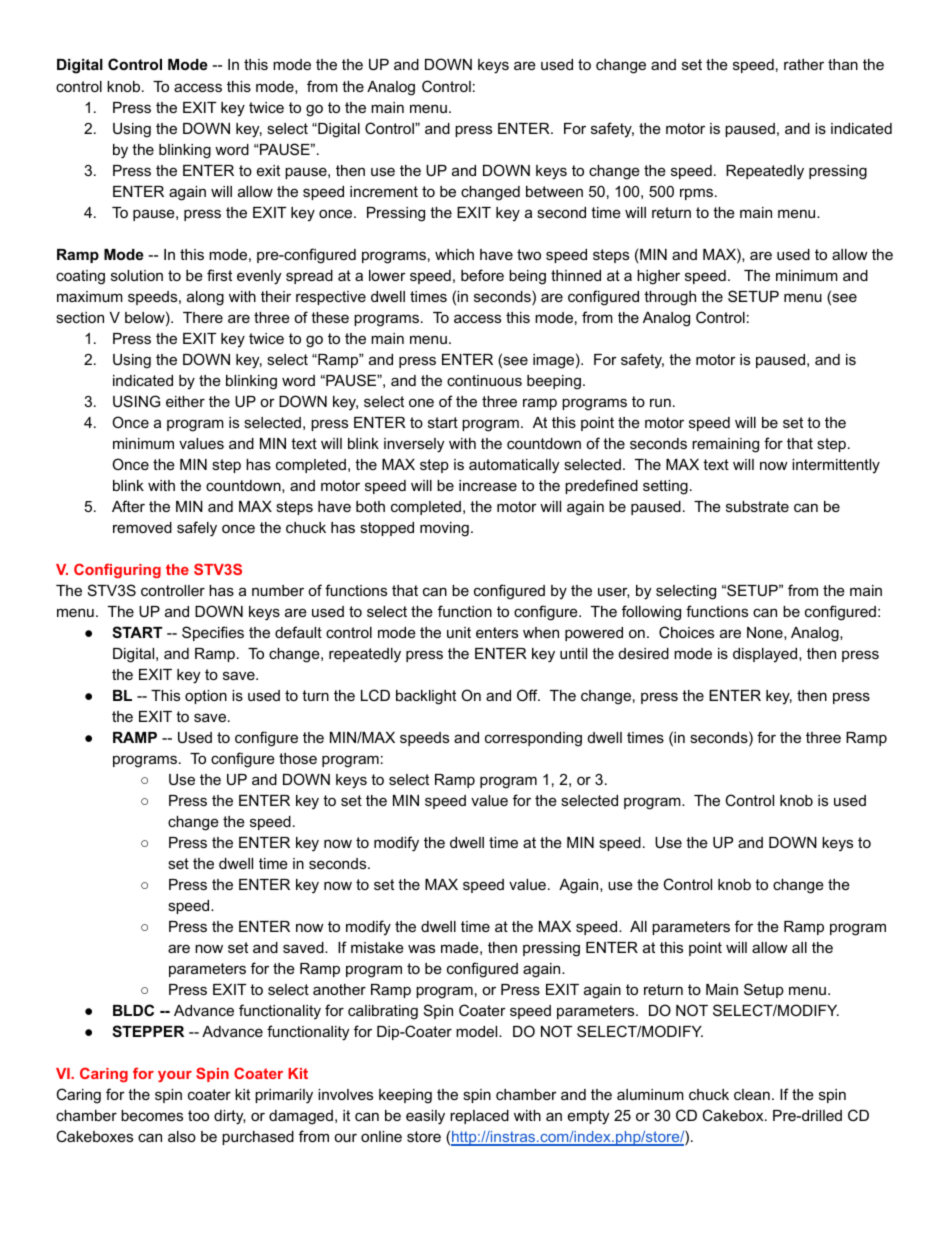 This document has height=1233, width=952. Describe the element at coordinates (203, 317) in the document. I see `There` at that location.
